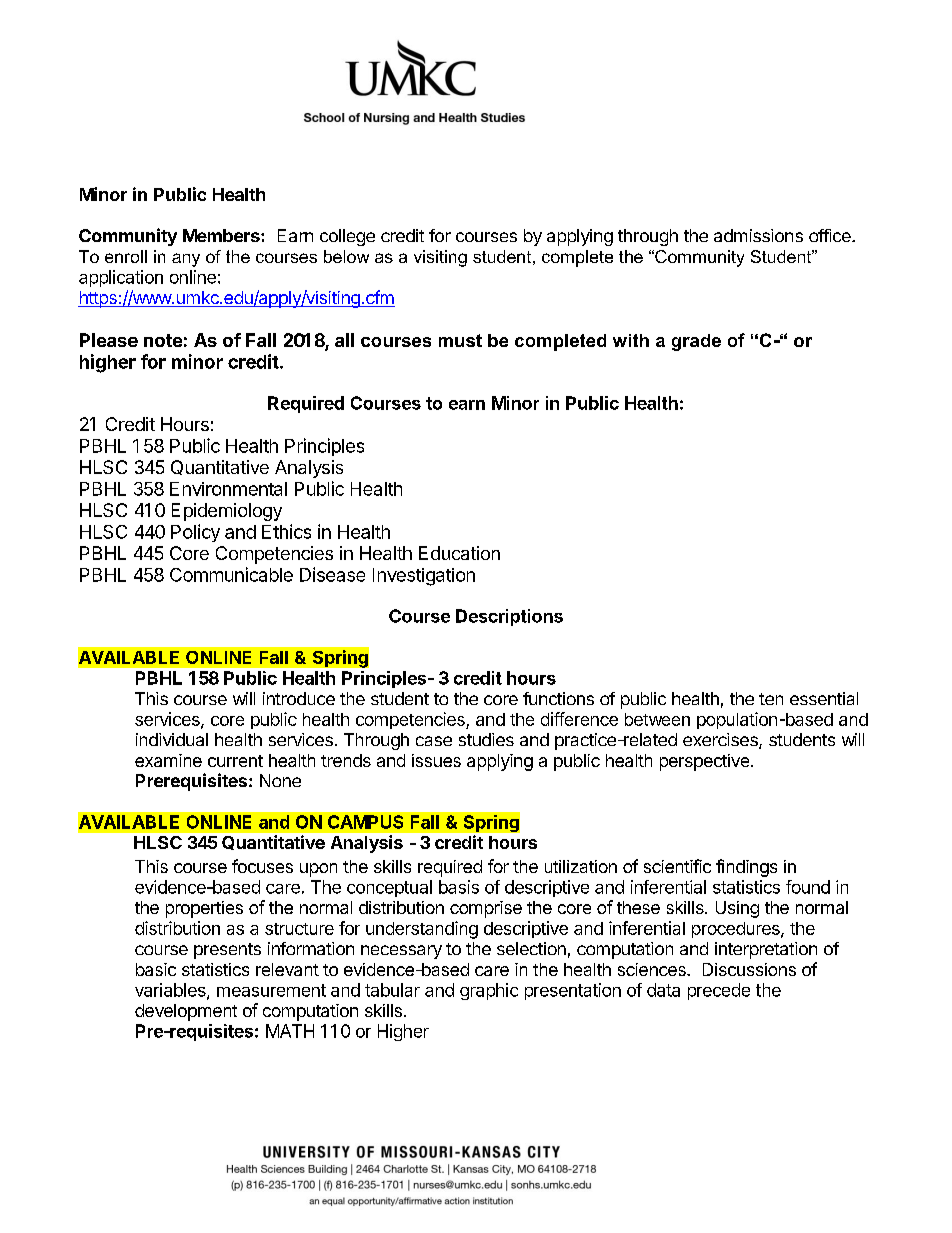  Describe the element at coordinates (460, 340) in the screenshot. I see `must` at that location.
